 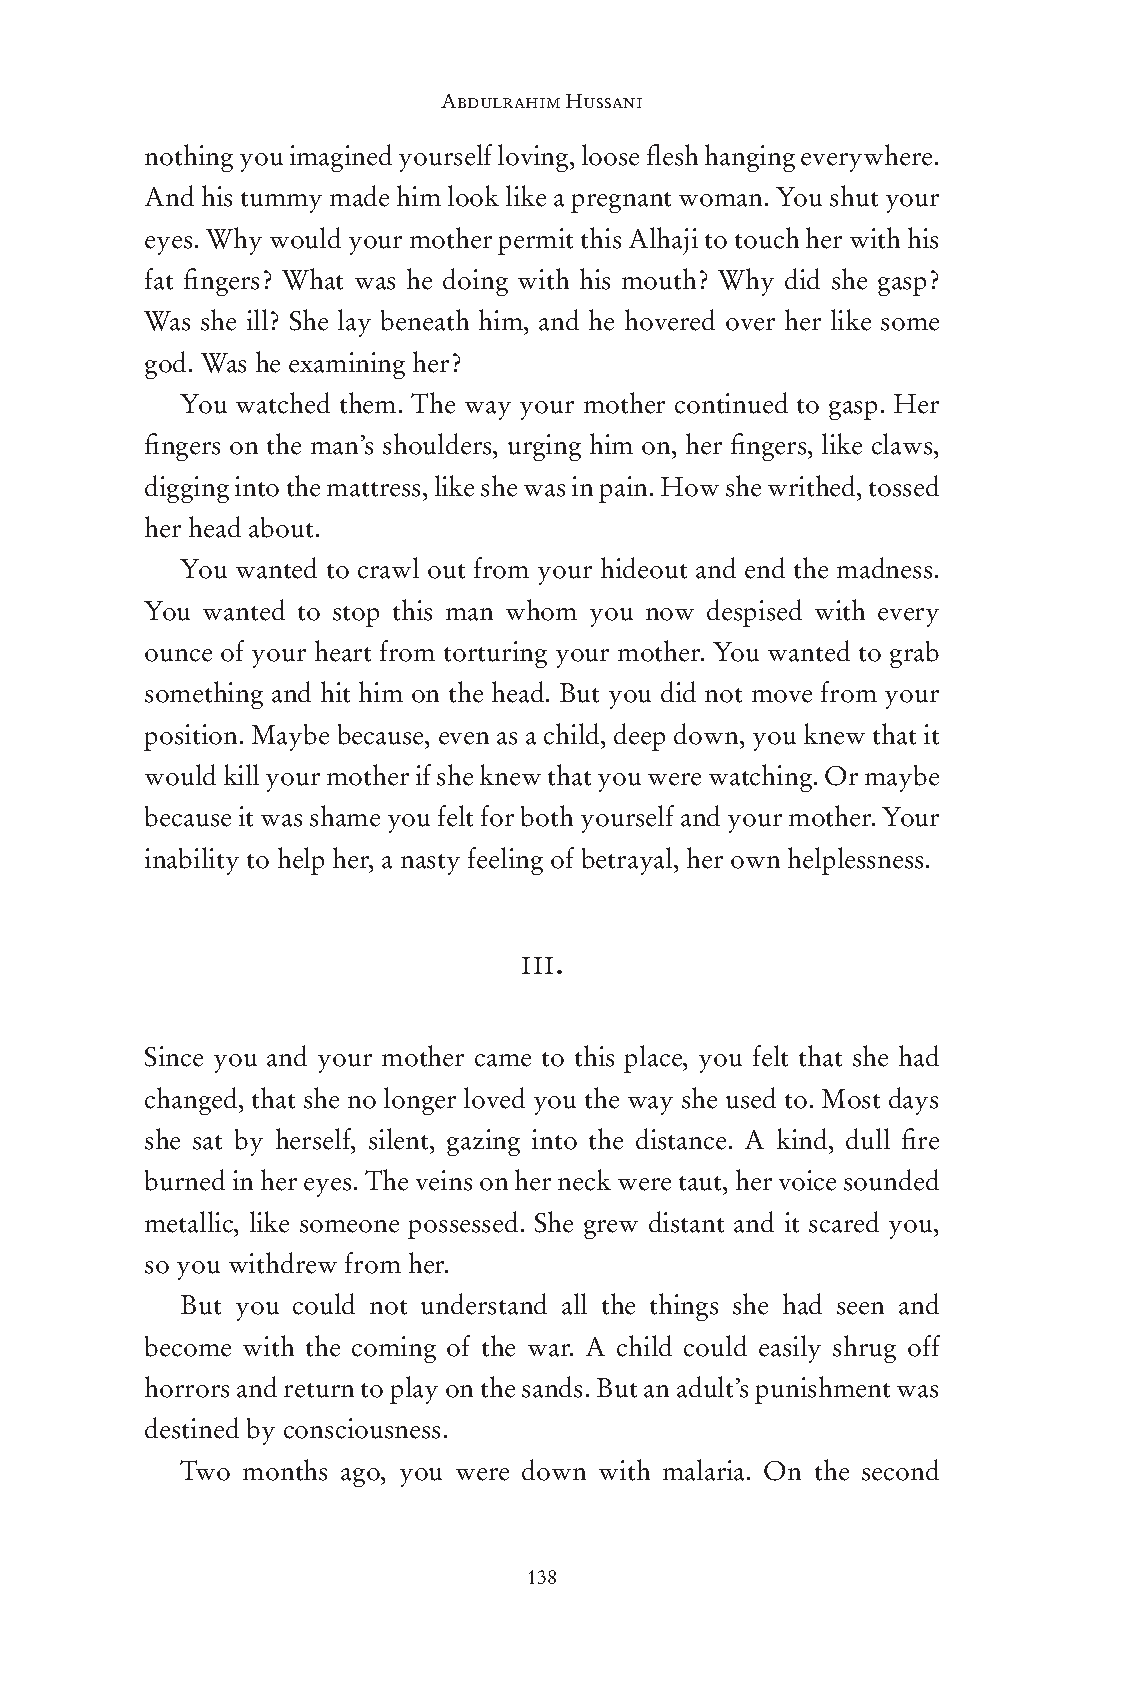 What do you see at coordinates (782, 696) in the screenshot?
I see `move` at bounding box center [782, 696].
